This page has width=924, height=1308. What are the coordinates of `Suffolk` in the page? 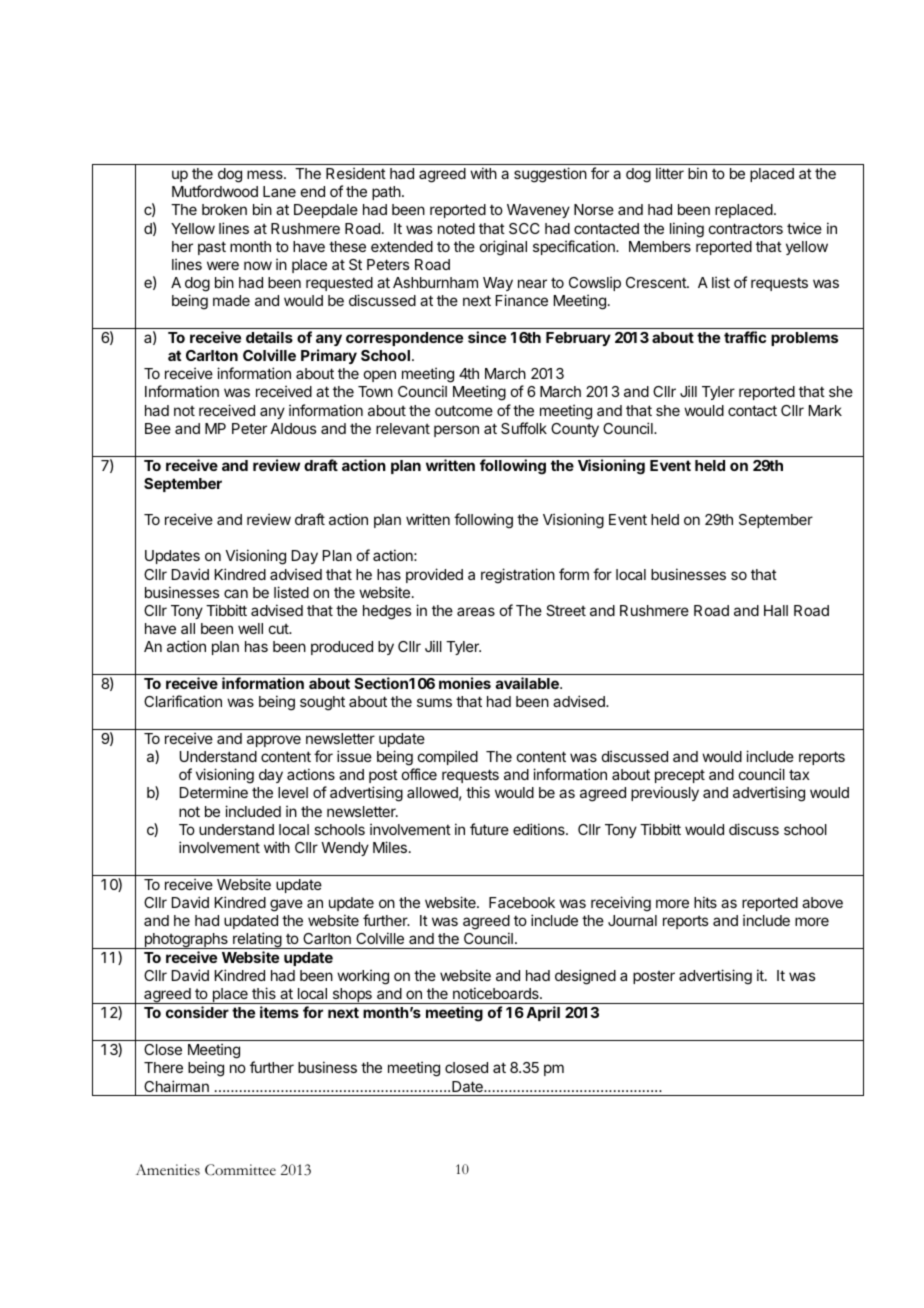 It's located at (524, 428).
